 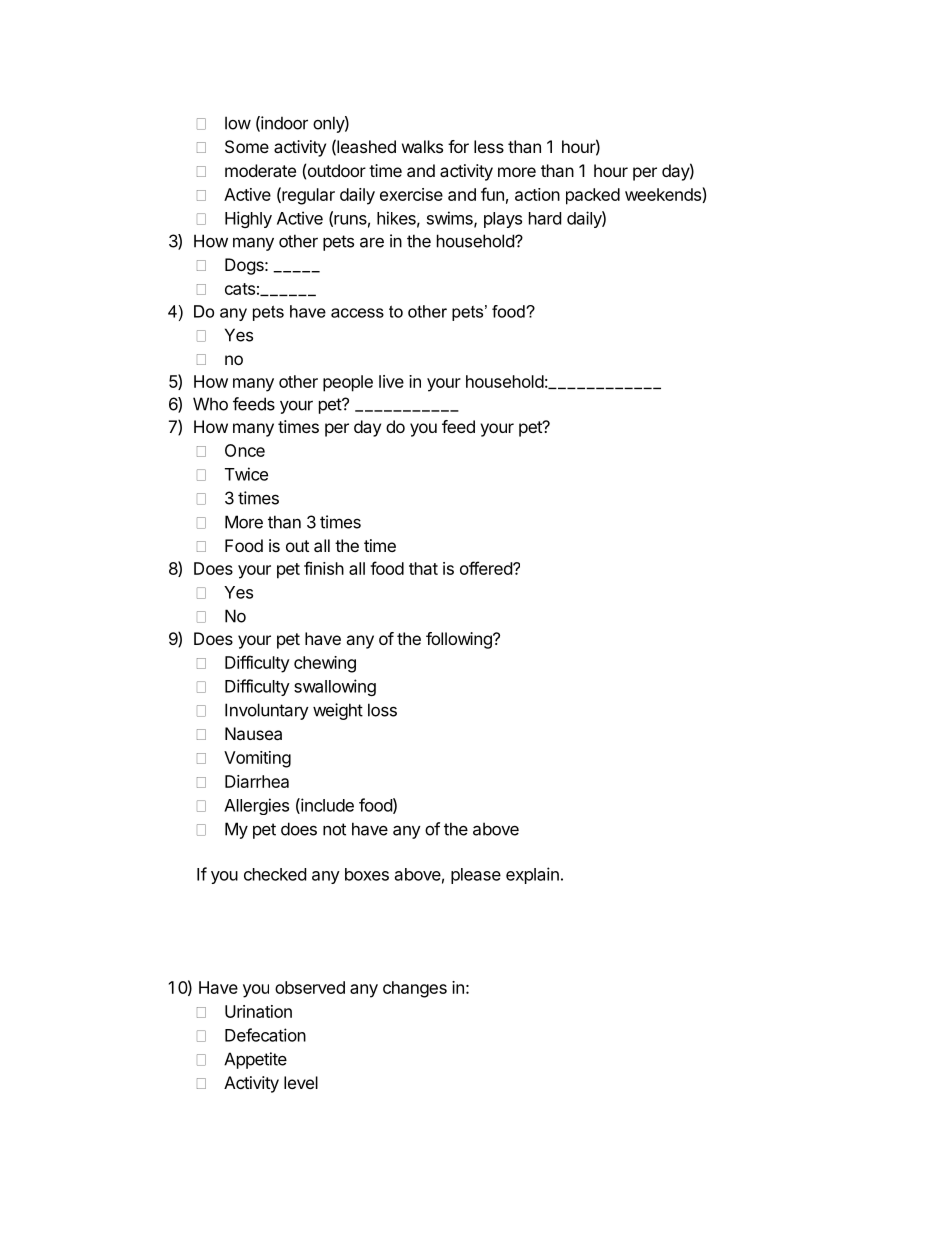 What do you see at coordinates (537, 194) in the document?
I see `action` at bounding box center [537, 194].
